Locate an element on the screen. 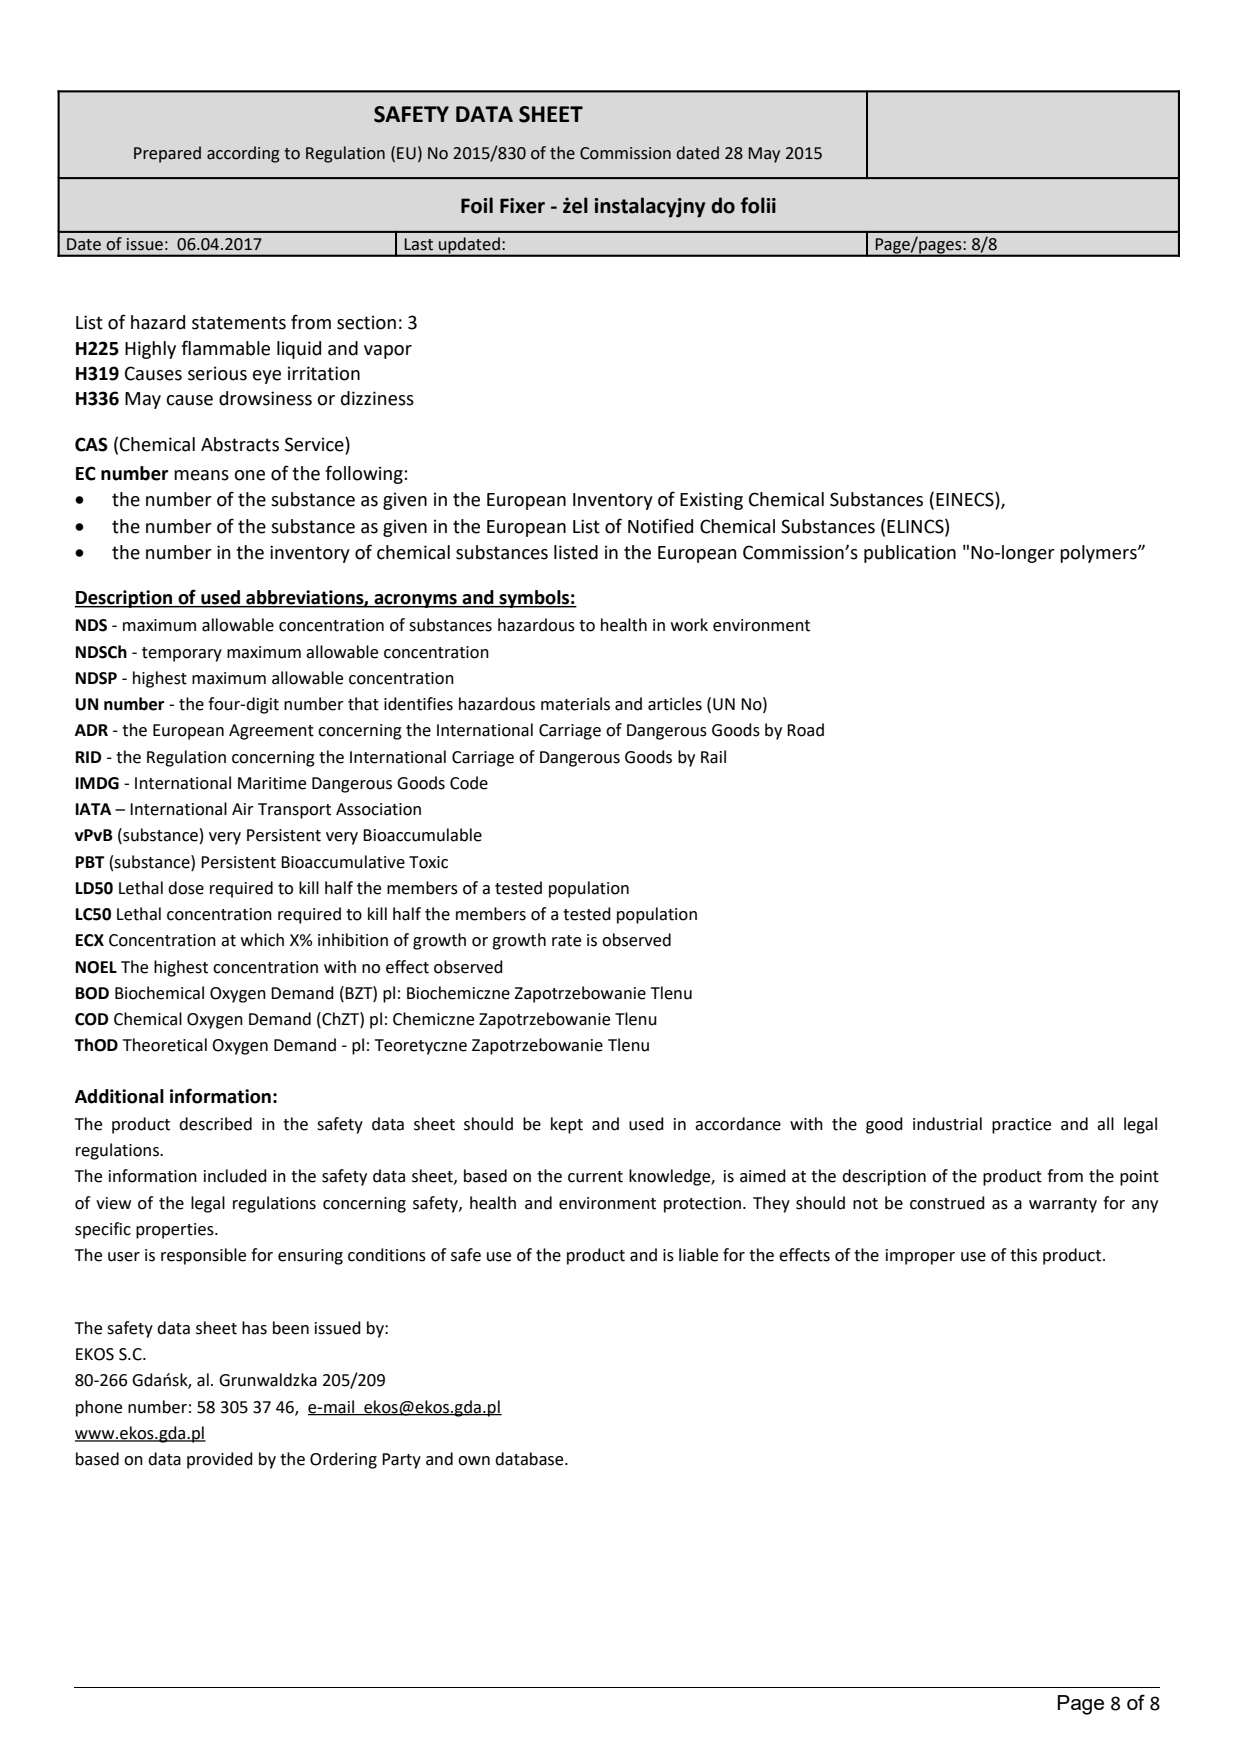  EINECS is located at coordinates (966, 500).
